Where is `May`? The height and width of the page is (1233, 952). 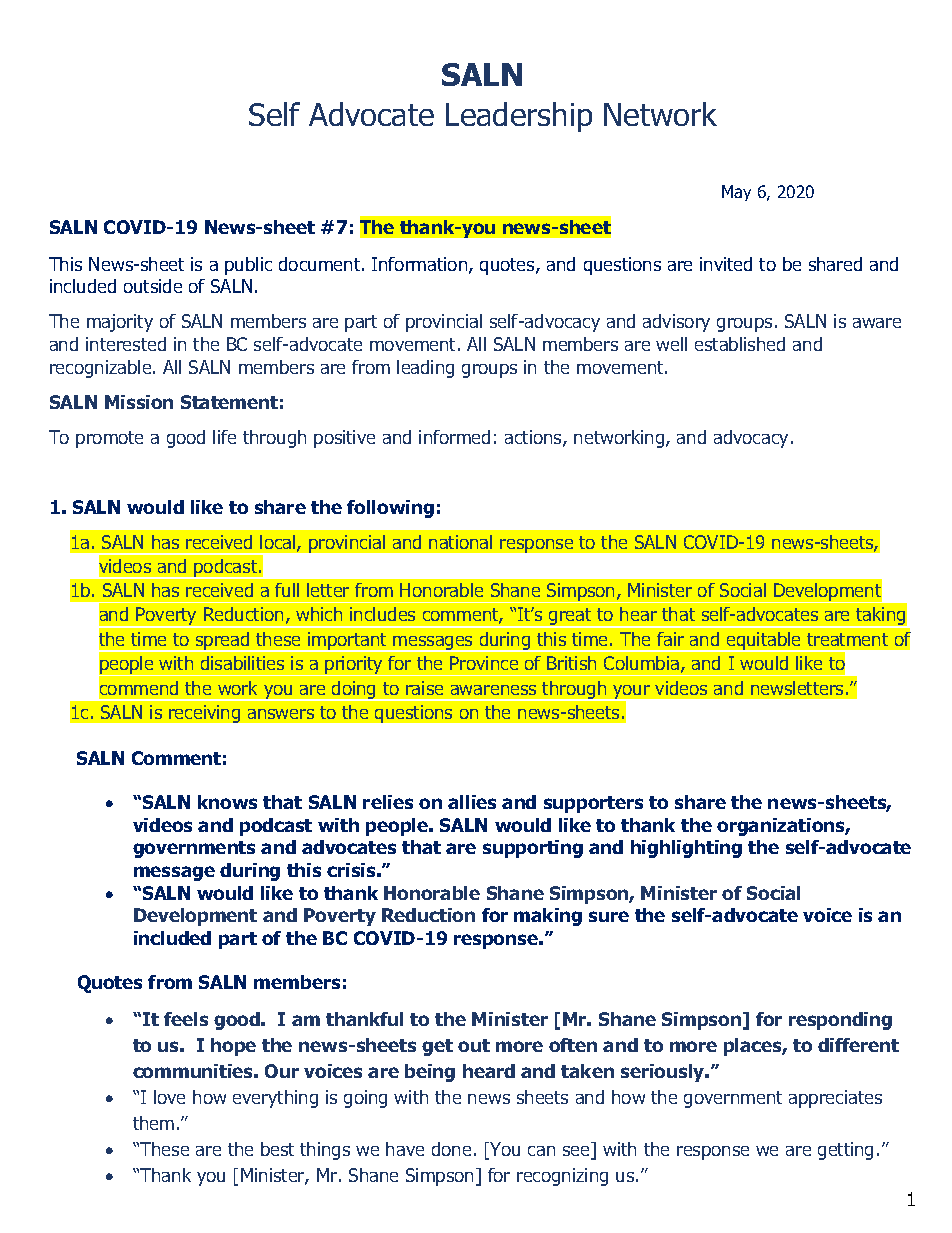
May is located at coordinates (736, 193).
